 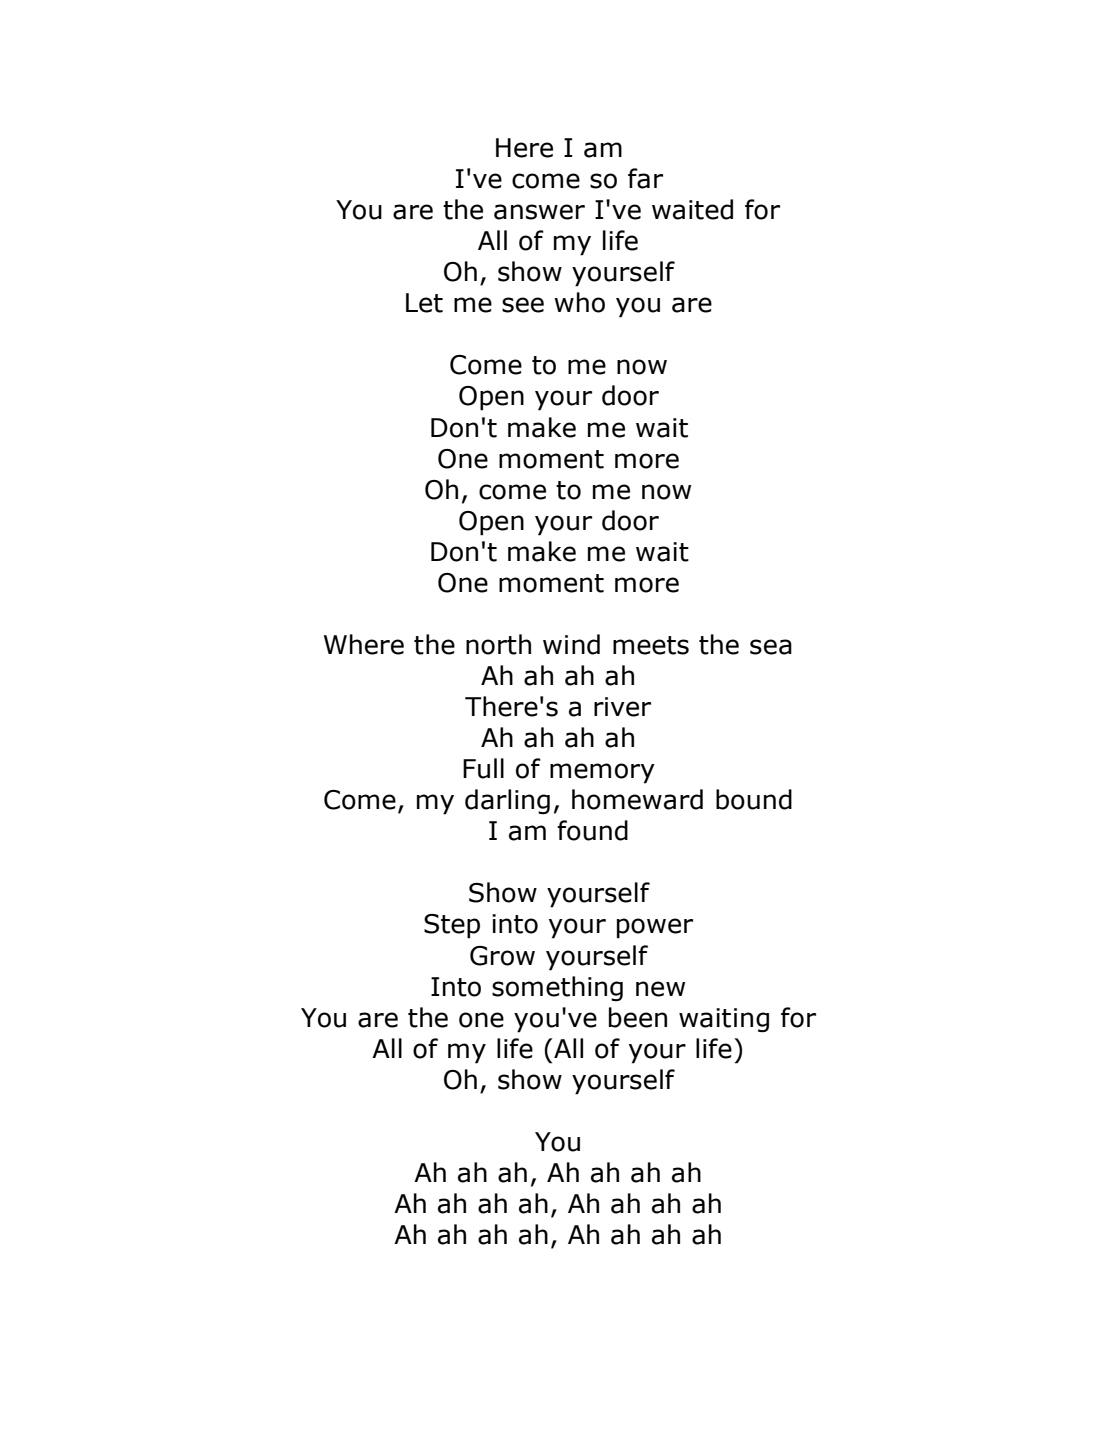 I want to click on wind, so click(x=571, y=644).
